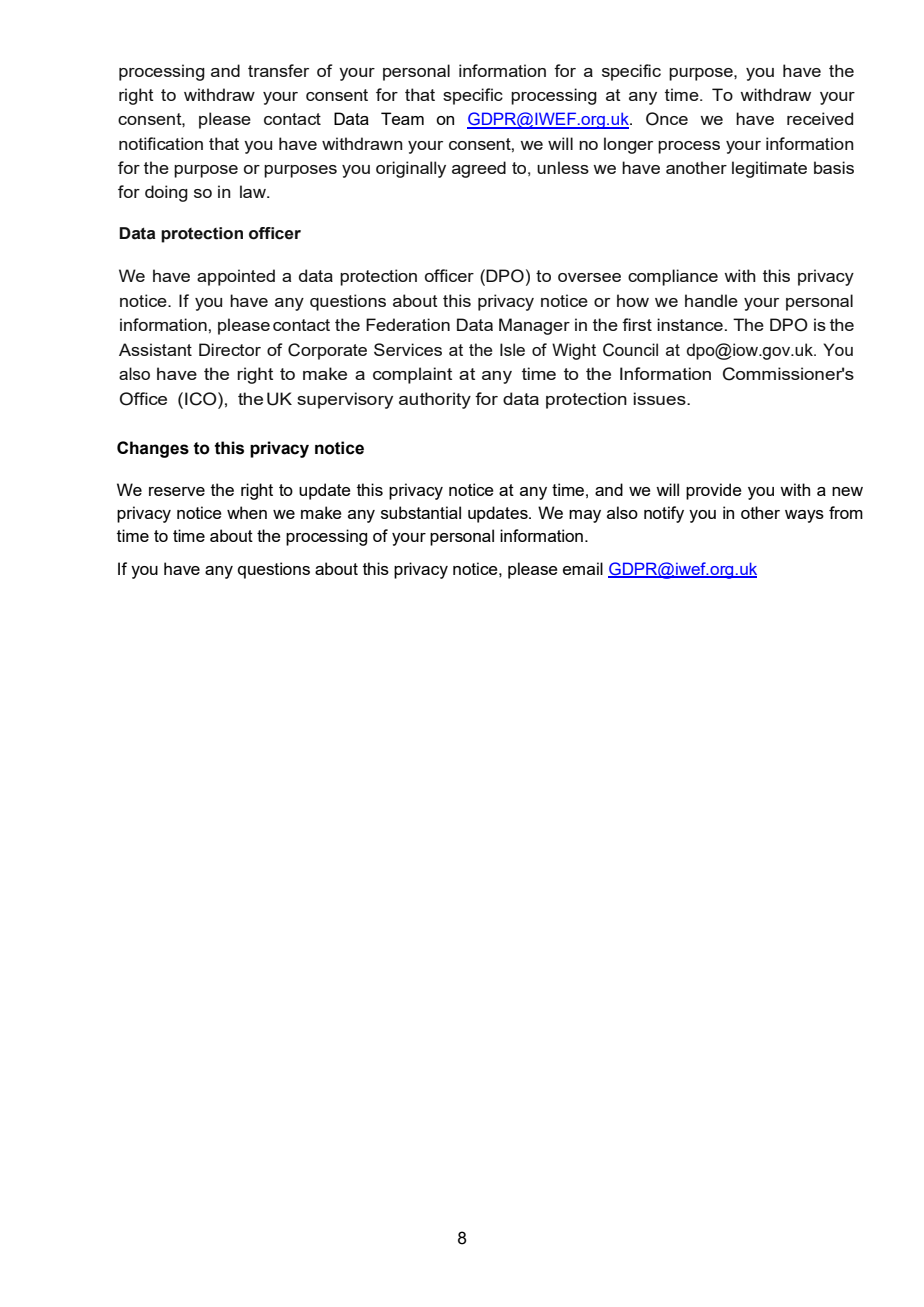 The width and height of the screenshot is (924, 1307). Describe the element at coordinates (247, 512) in the screenshot. I see `when` at that location.
